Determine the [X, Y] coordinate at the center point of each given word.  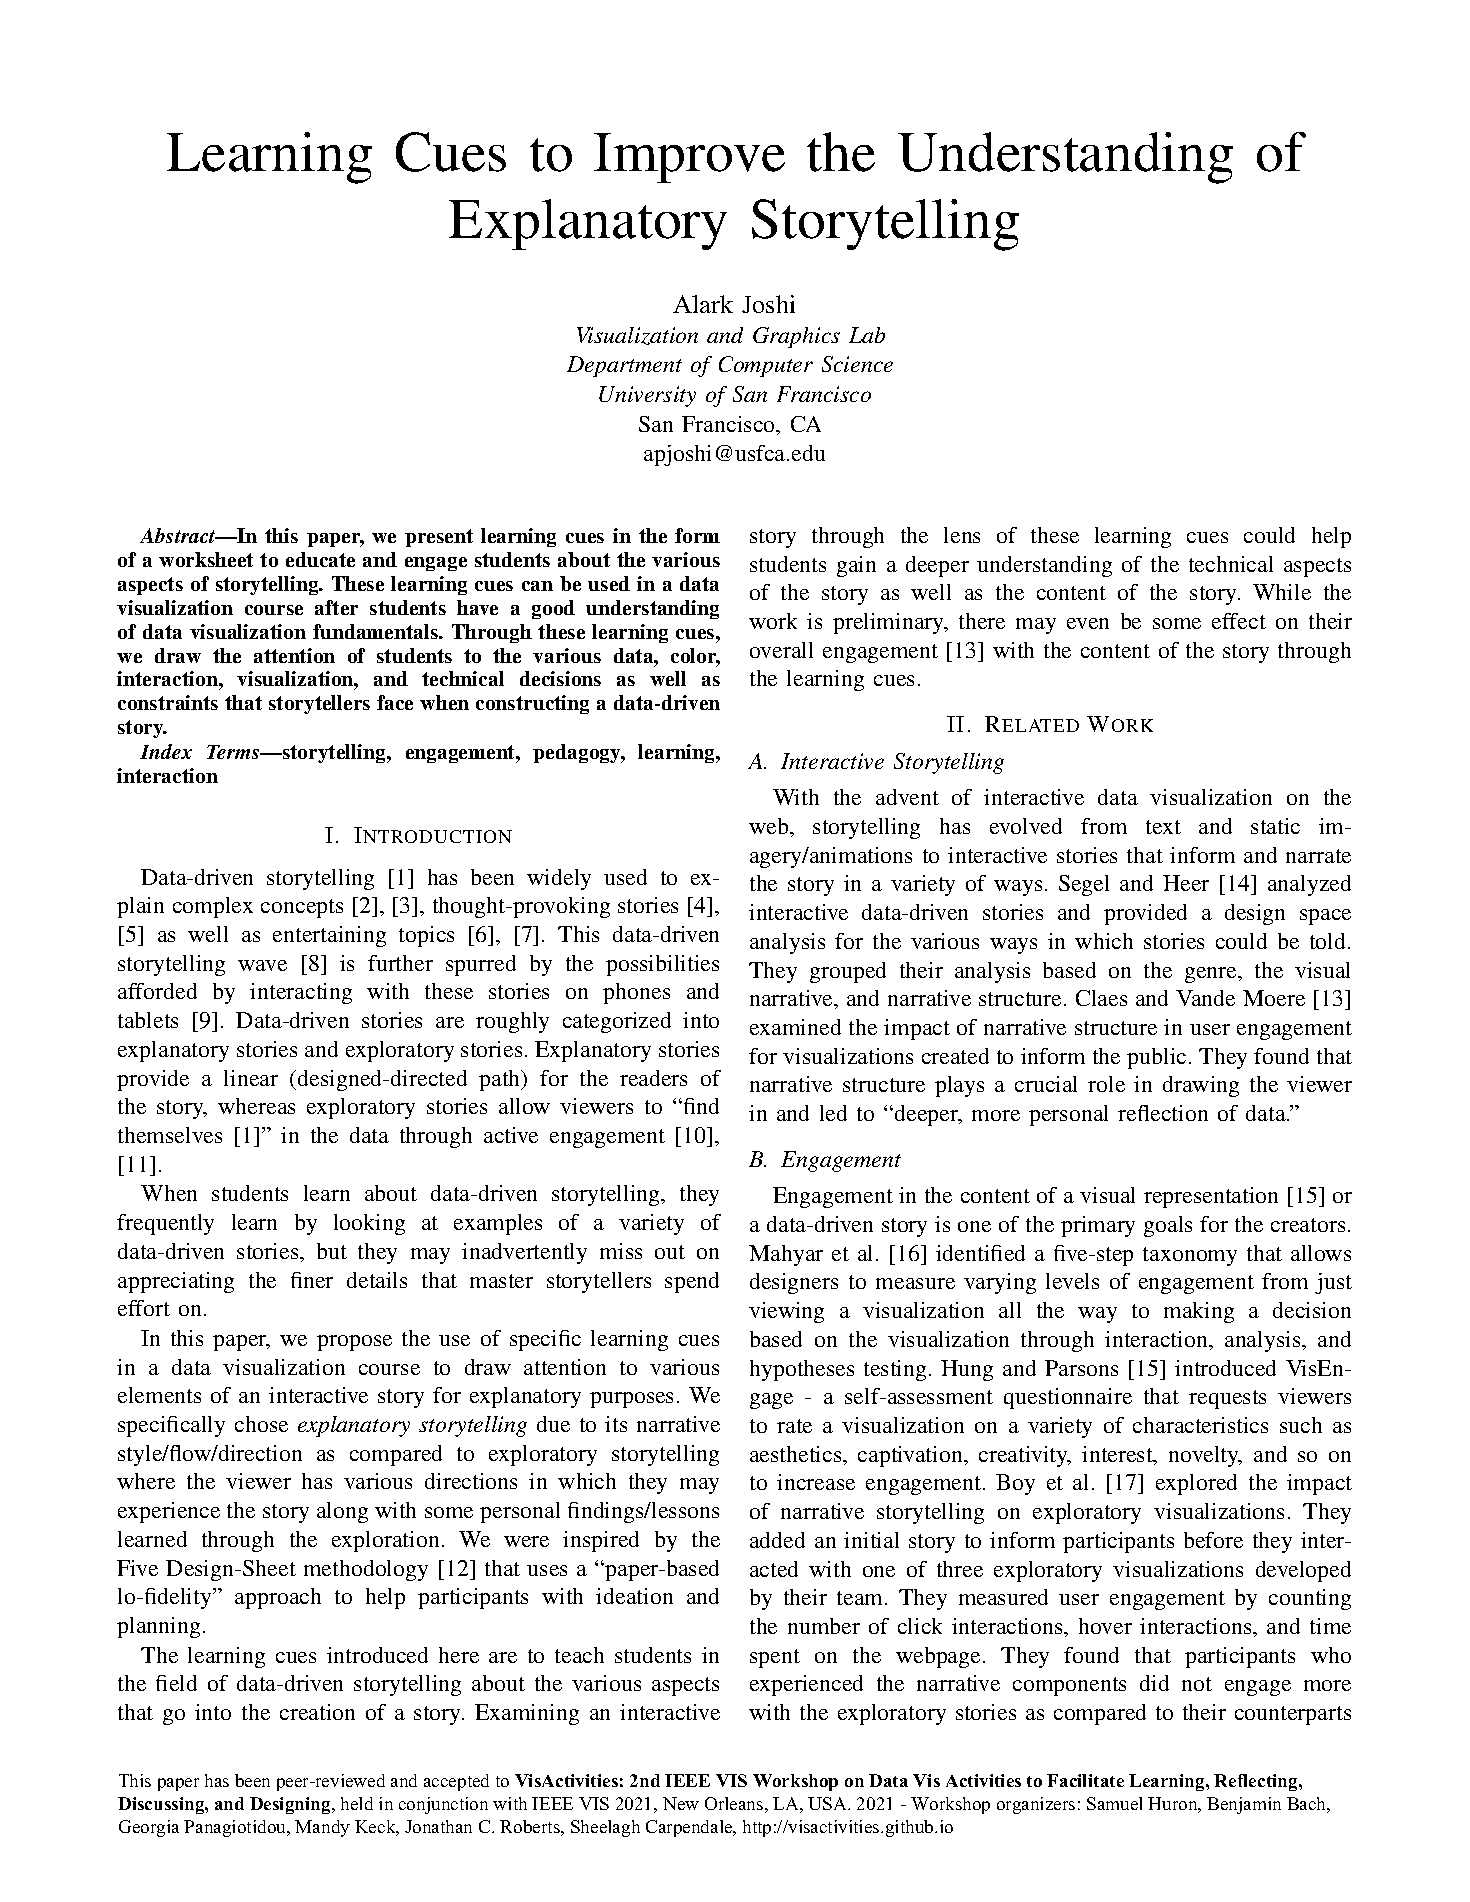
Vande [1205, 998]
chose [261, 1424]
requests [1227, 1399]
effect [1239, 621]
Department [624, 366]
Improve [689, 158]
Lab [867, 335]
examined [795, 1027]
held [357, 1803]
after [336, 607]
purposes [631, 1400]
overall [781, 650]
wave [262, 965]
